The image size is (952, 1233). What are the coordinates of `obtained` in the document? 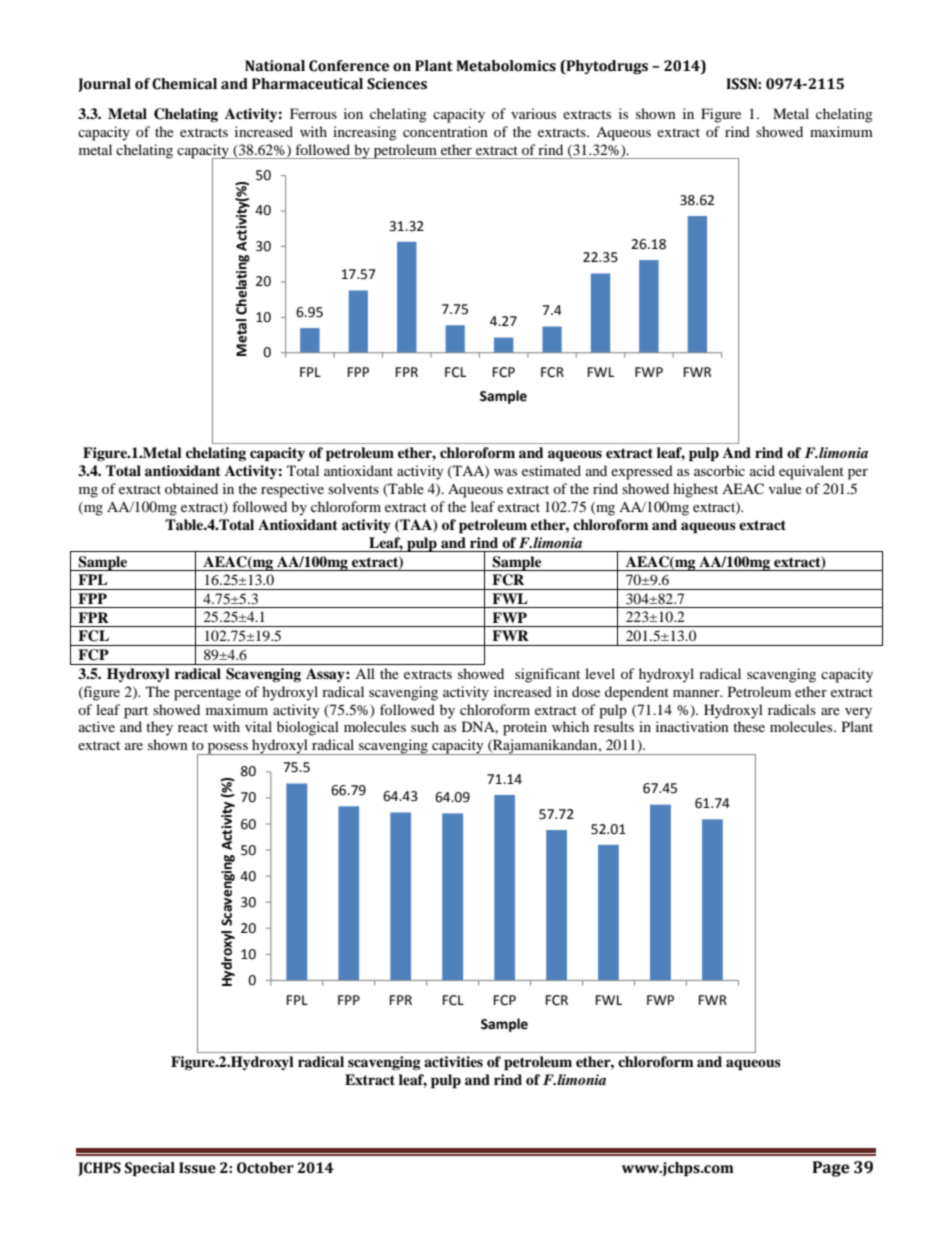 It's located at (191, 488).
